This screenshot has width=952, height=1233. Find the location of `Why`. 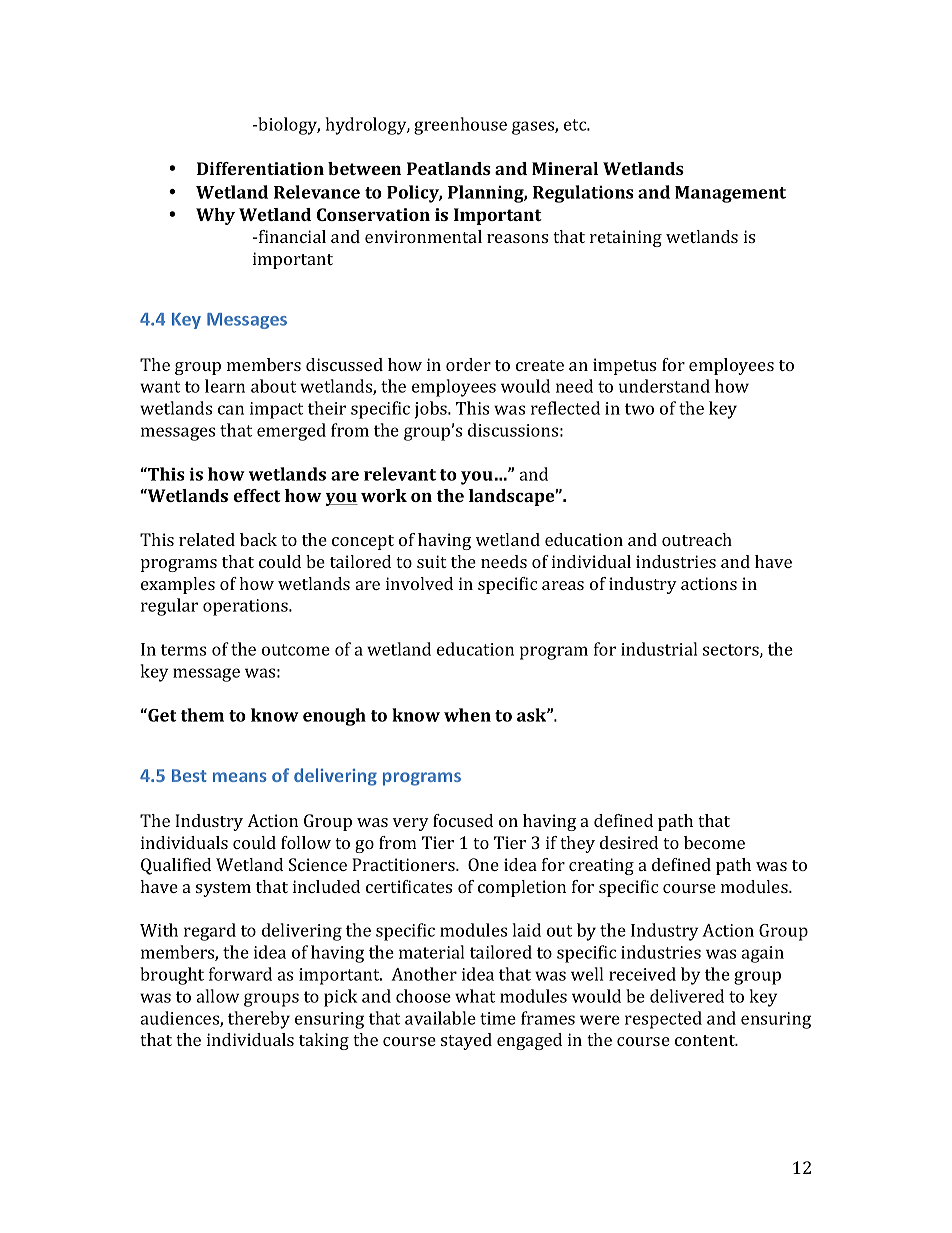

Why is located at coordinates (215, 216).
